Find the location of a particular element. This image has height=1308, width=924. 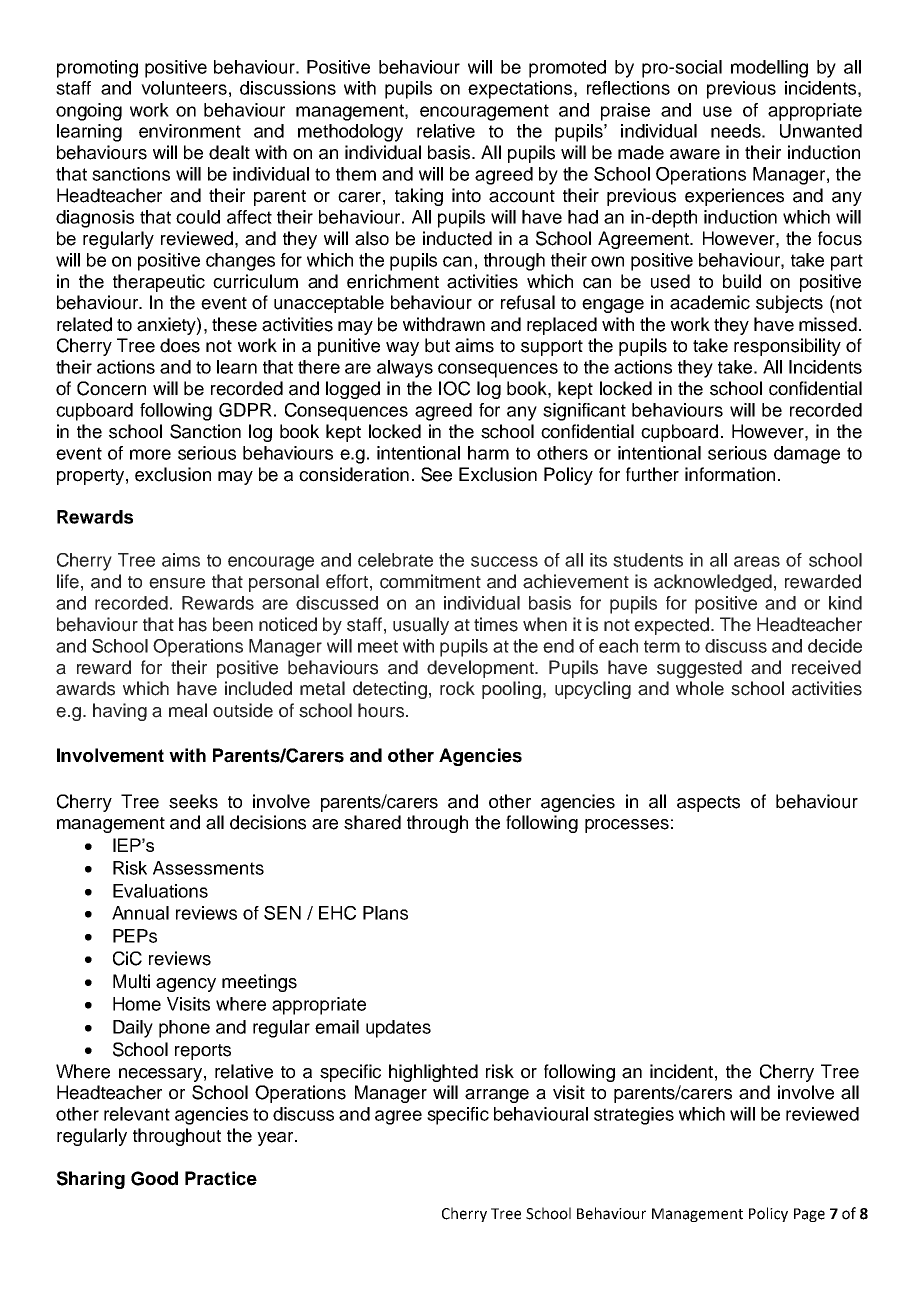

methodology is located at coordinates (350, 133).
